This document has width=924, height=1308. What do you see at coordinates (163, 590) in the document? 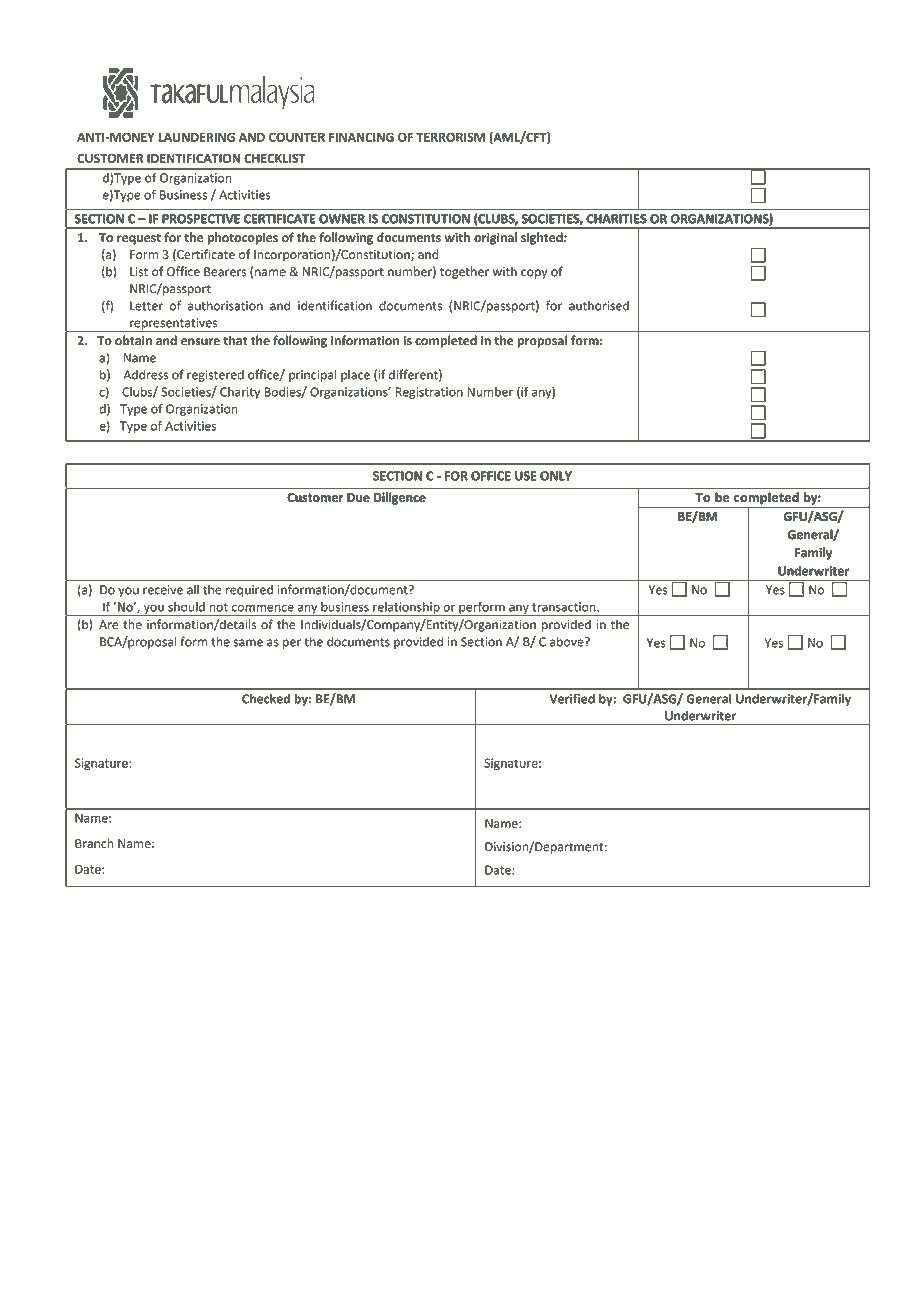
I see `receive` at bounding box center [163, 590].
